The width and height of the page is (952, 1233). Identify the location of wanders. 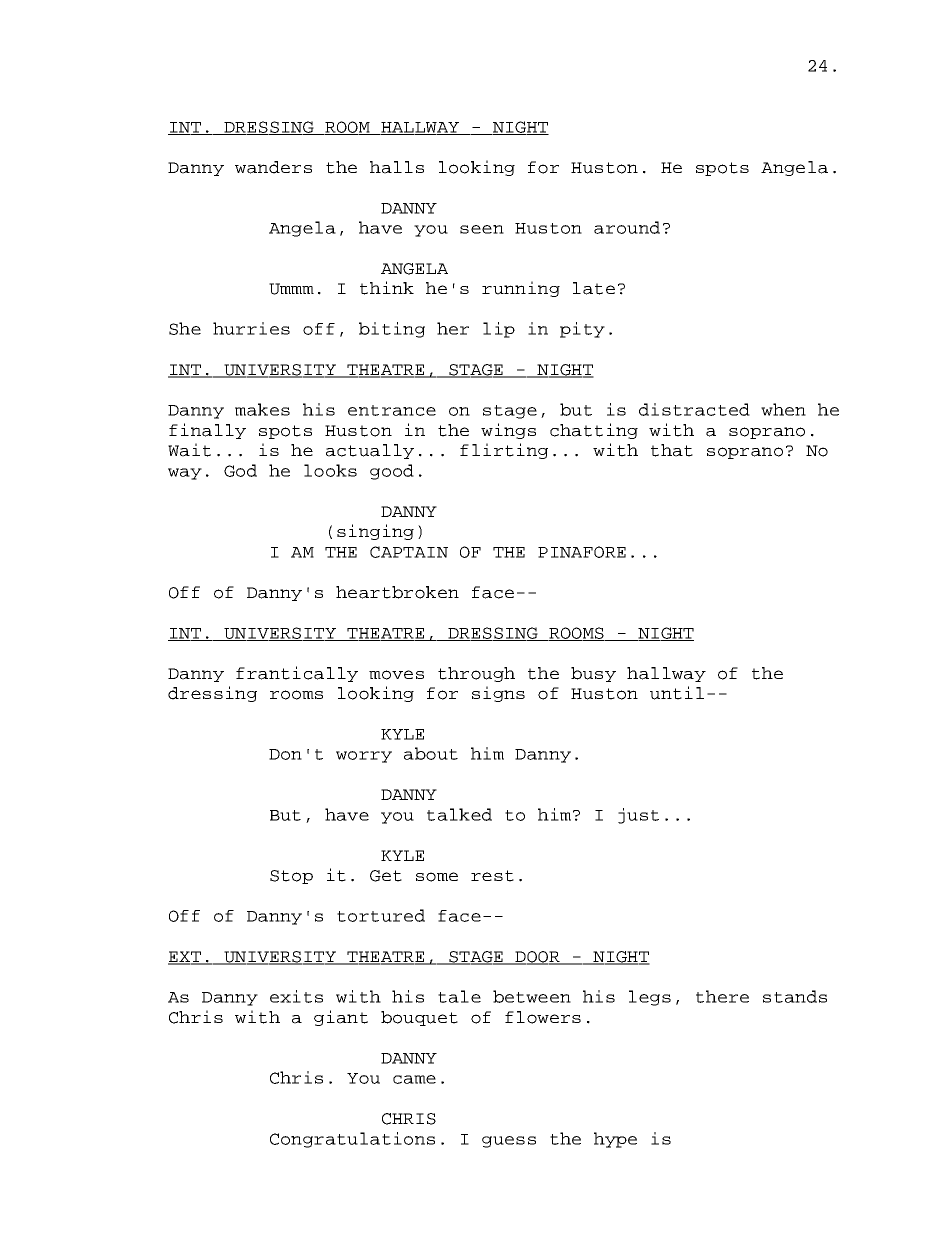
(273, 167).
